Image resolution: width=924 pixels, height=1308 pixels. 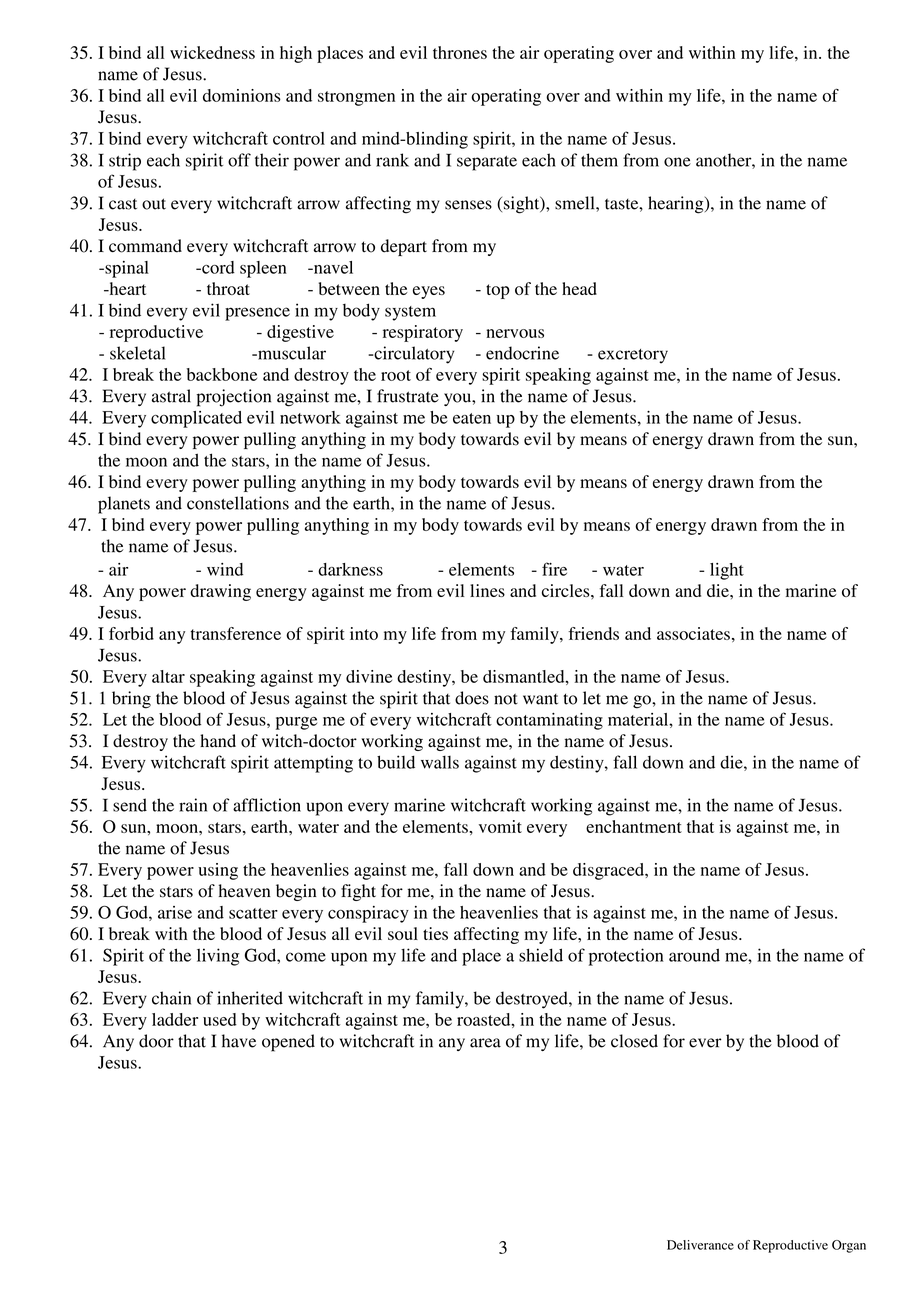 What do you see at coordinates (242, 95) in the image?
I see `dominions` at bounding box center [242, 95].
